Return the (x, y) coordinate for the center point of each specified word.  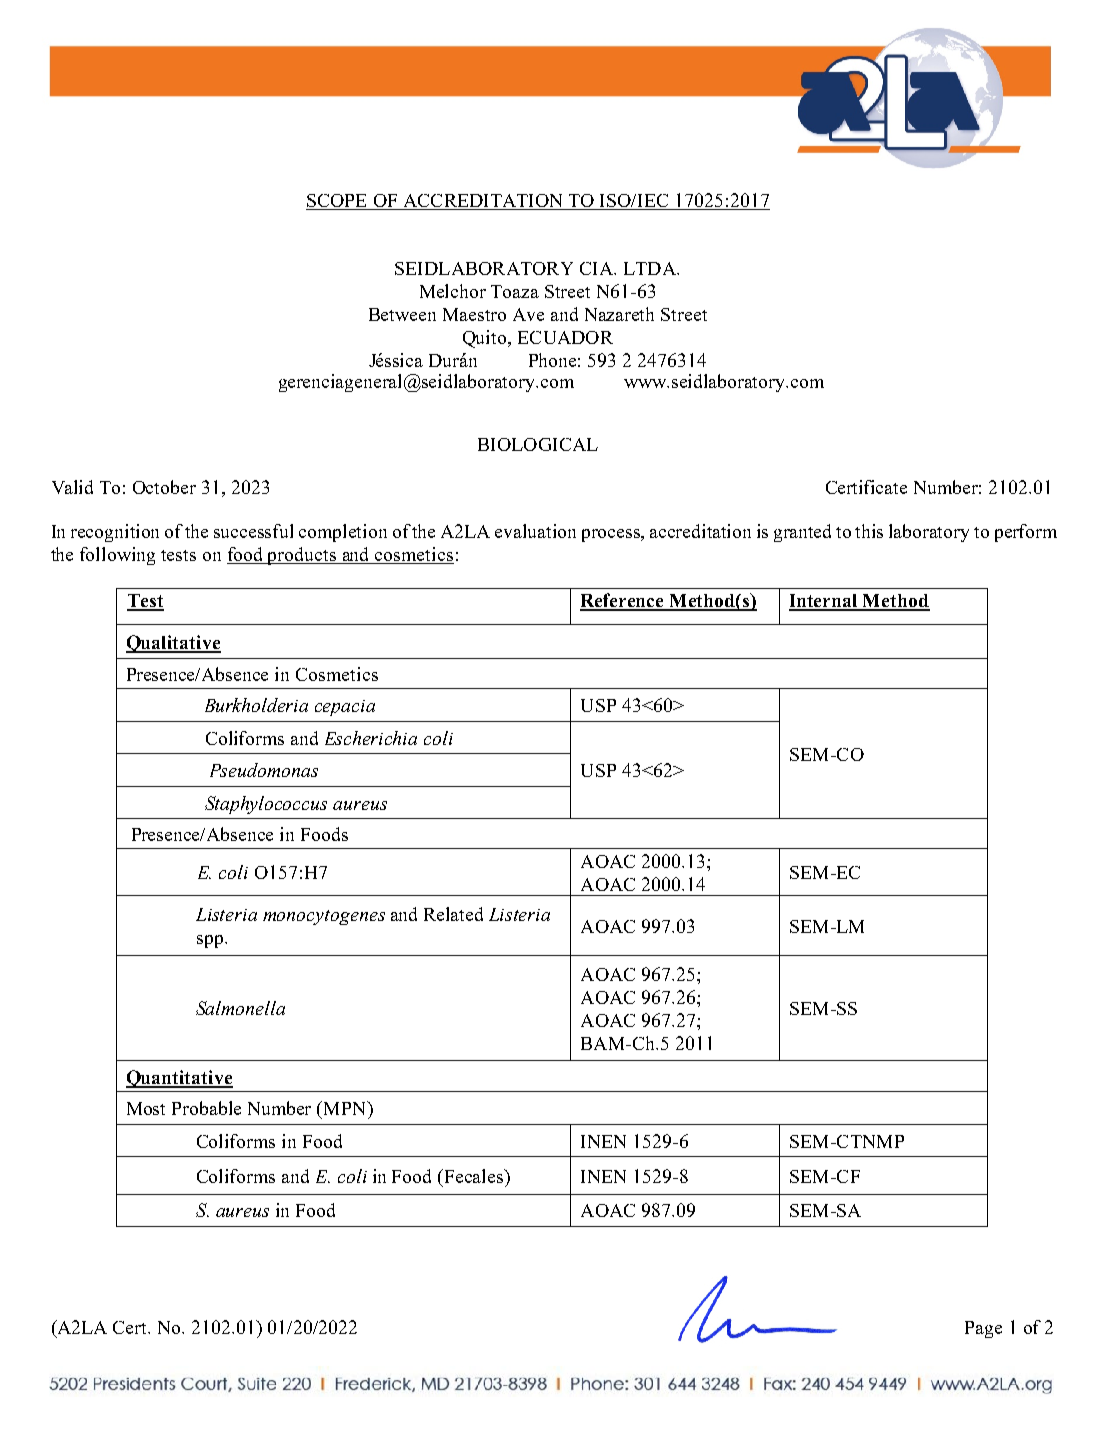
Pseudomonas (264, 770)
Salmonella (240, 1008)
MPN (345, 1108)
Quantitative (179, 1079)
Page (983, 1329)
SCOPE (338, 202)
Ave (528, 314)
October (164, 487)
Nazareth (619, 314)
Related (453, 914)
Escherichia (371, 738)
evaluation (535, 531)
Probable (206, 1108)
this (869, 531)
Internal (825, 602)
